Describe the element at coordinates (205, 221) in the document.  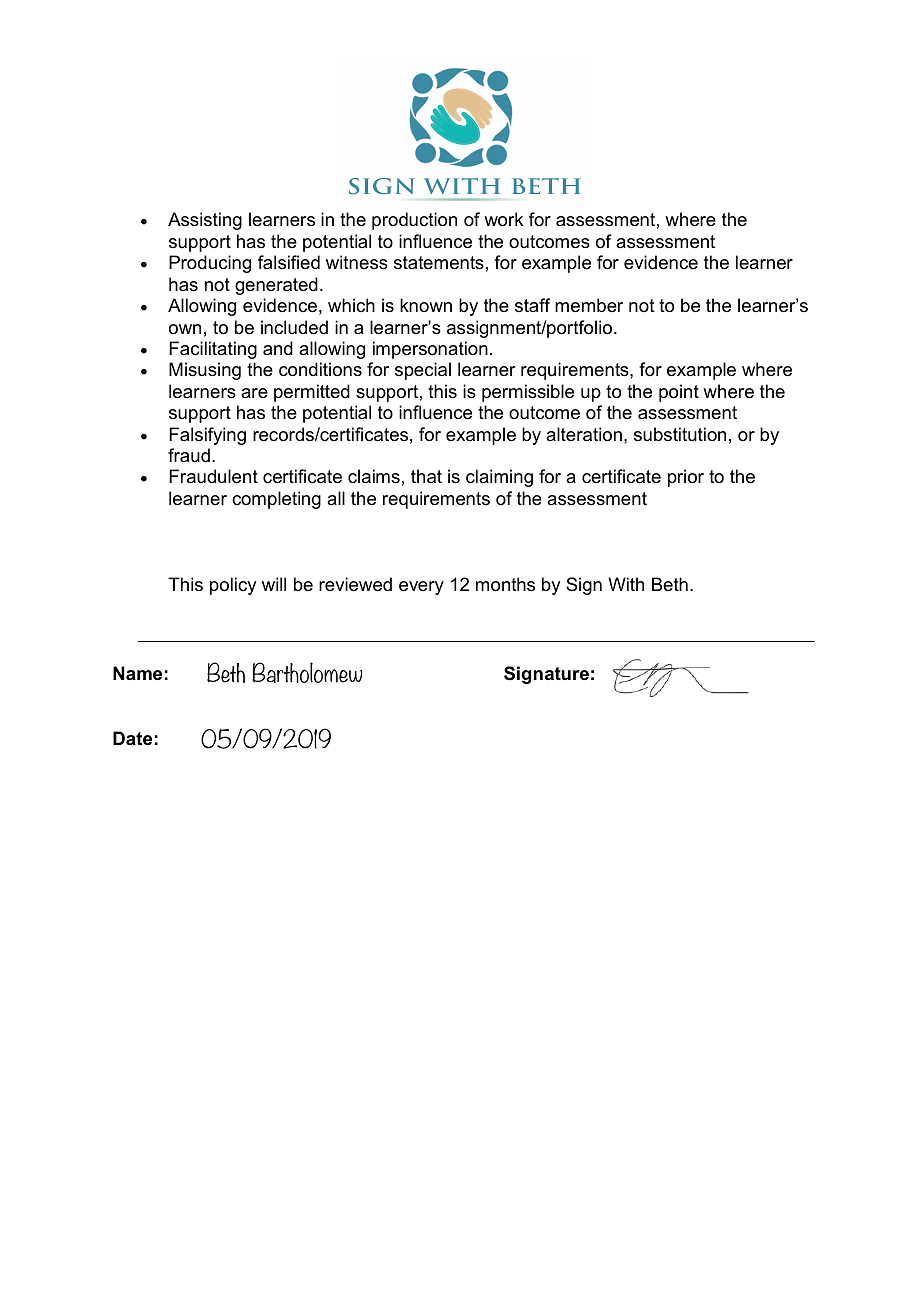
I see `Assisting` at that location.
